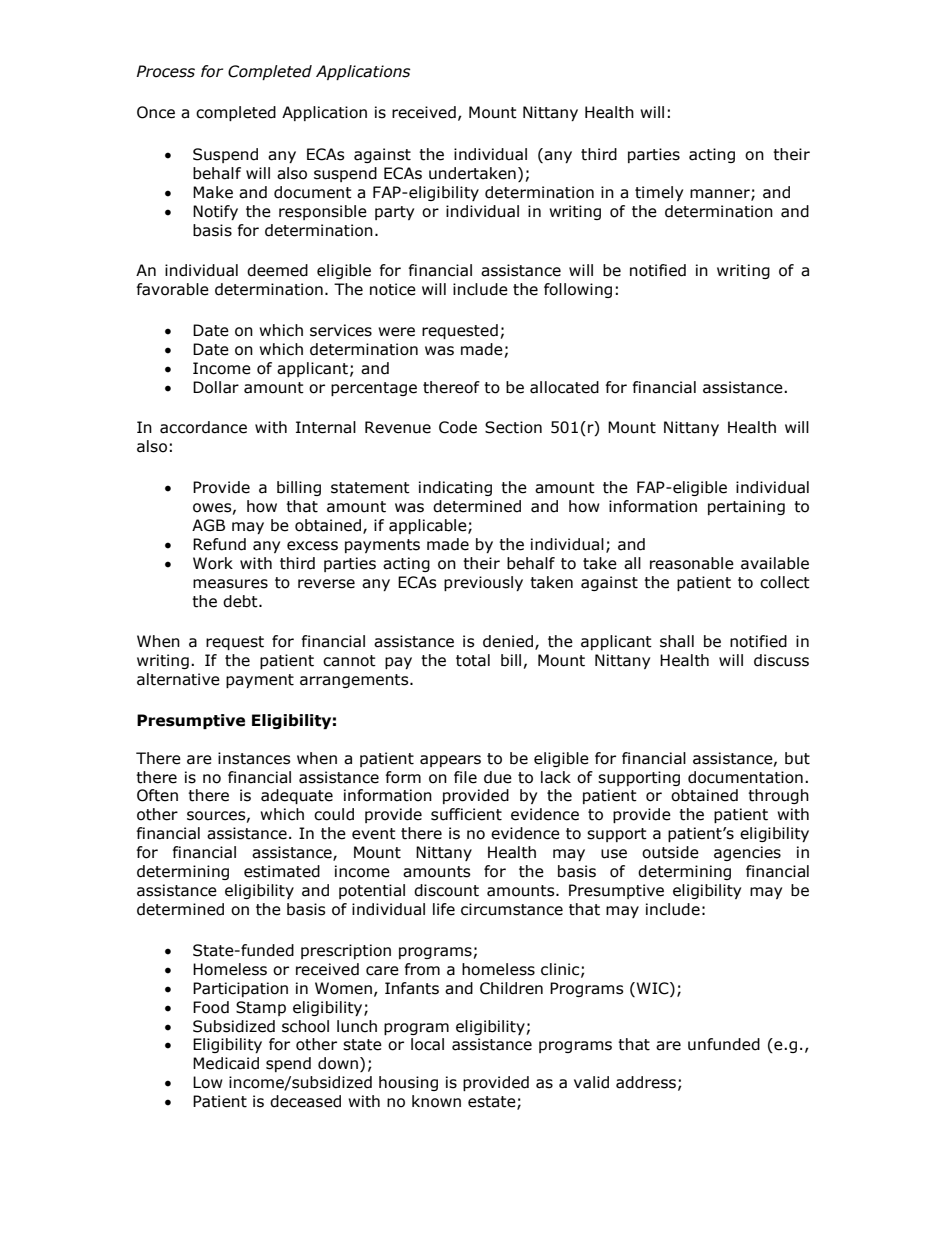 The width and height of the screenshot is (952, 1233). I want to click on party, so click(394, 213).
